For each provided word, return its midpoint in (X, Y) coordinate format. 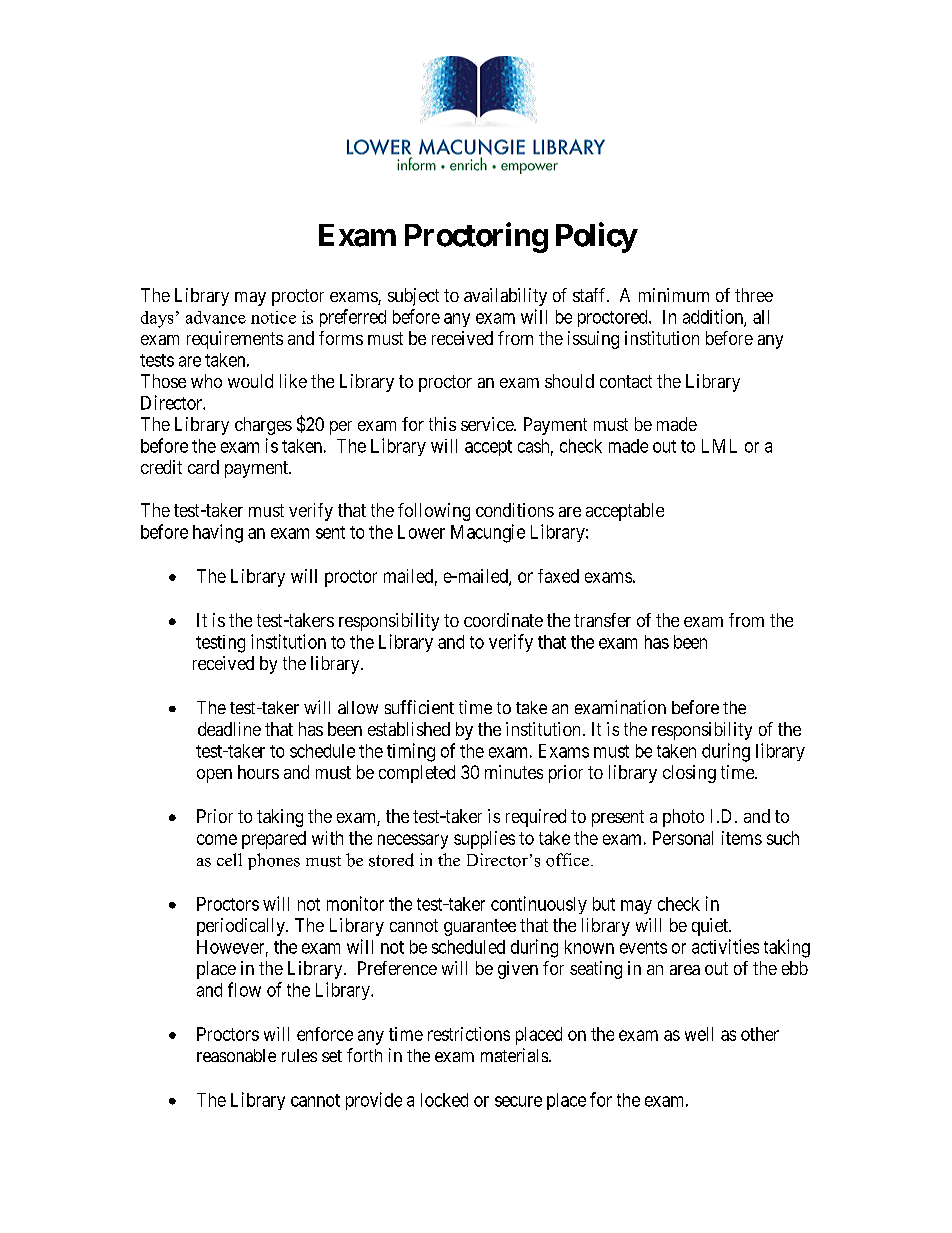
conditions (515, 510)
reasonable (236, 1055)
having (218, 533)
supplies (484, 840)
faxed (558, 576)
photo (683, 818)
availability (505, 297)
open (214, 776)
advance (216, 317)
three (754, 295)
